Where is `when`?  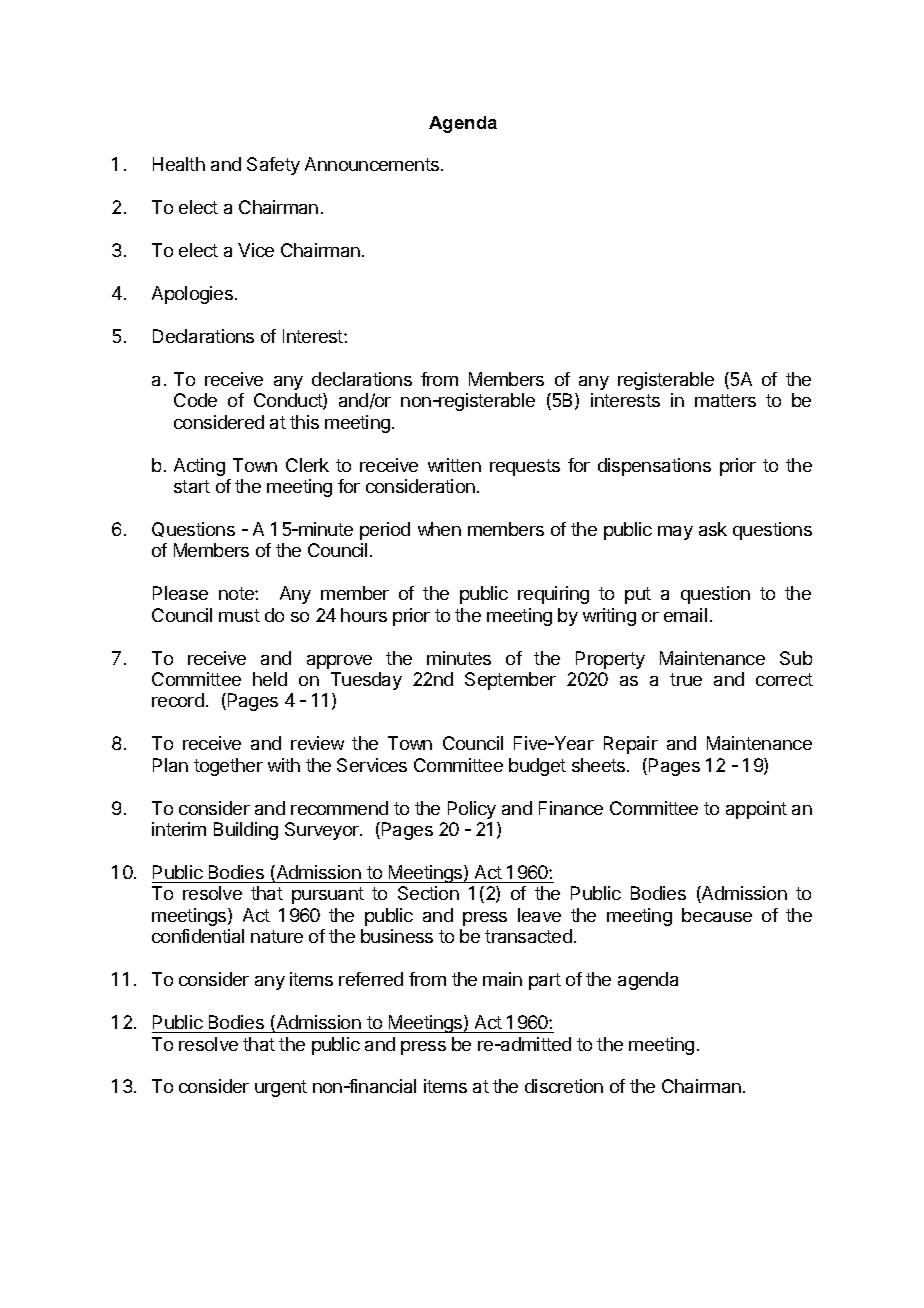
when is located at coordinates (439, 529).
